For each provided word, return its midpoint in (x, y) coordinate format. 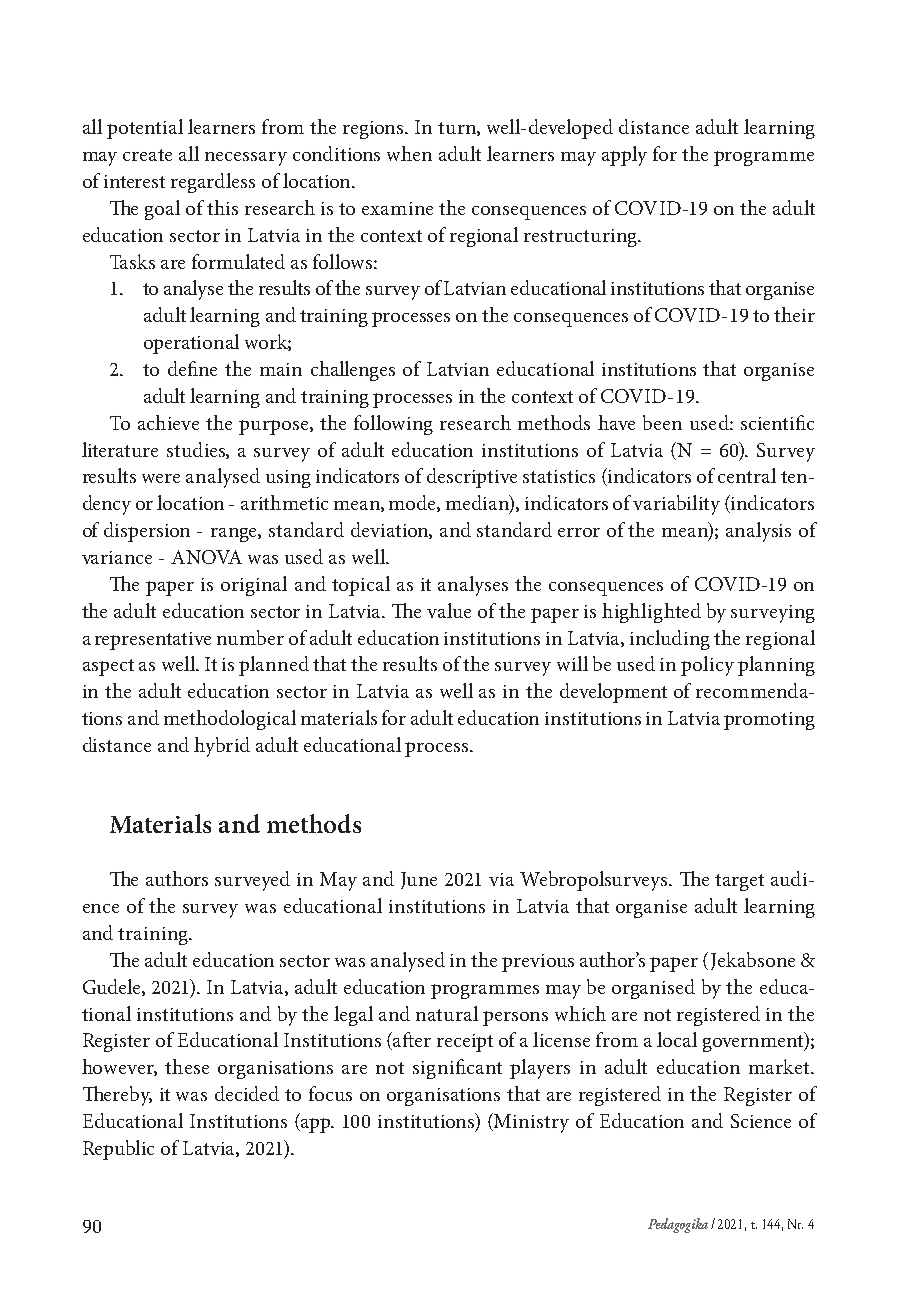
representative (153, 641)
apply (624, 156)
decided (247, 1093)
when (409, 153)
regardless (213, 183)
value (449, 610)
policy (707, 666)
